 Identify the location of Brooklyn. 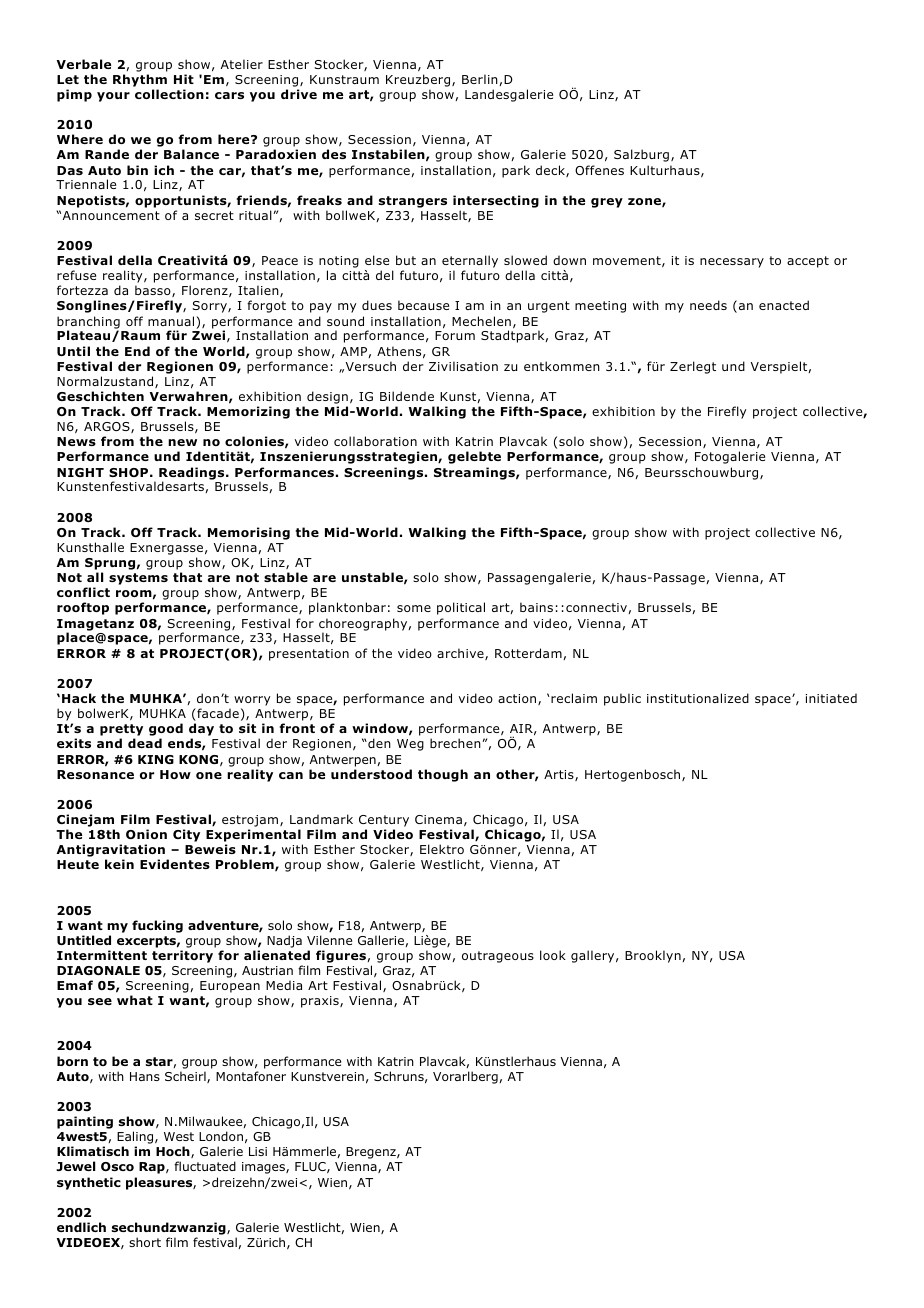
(653, 956).
